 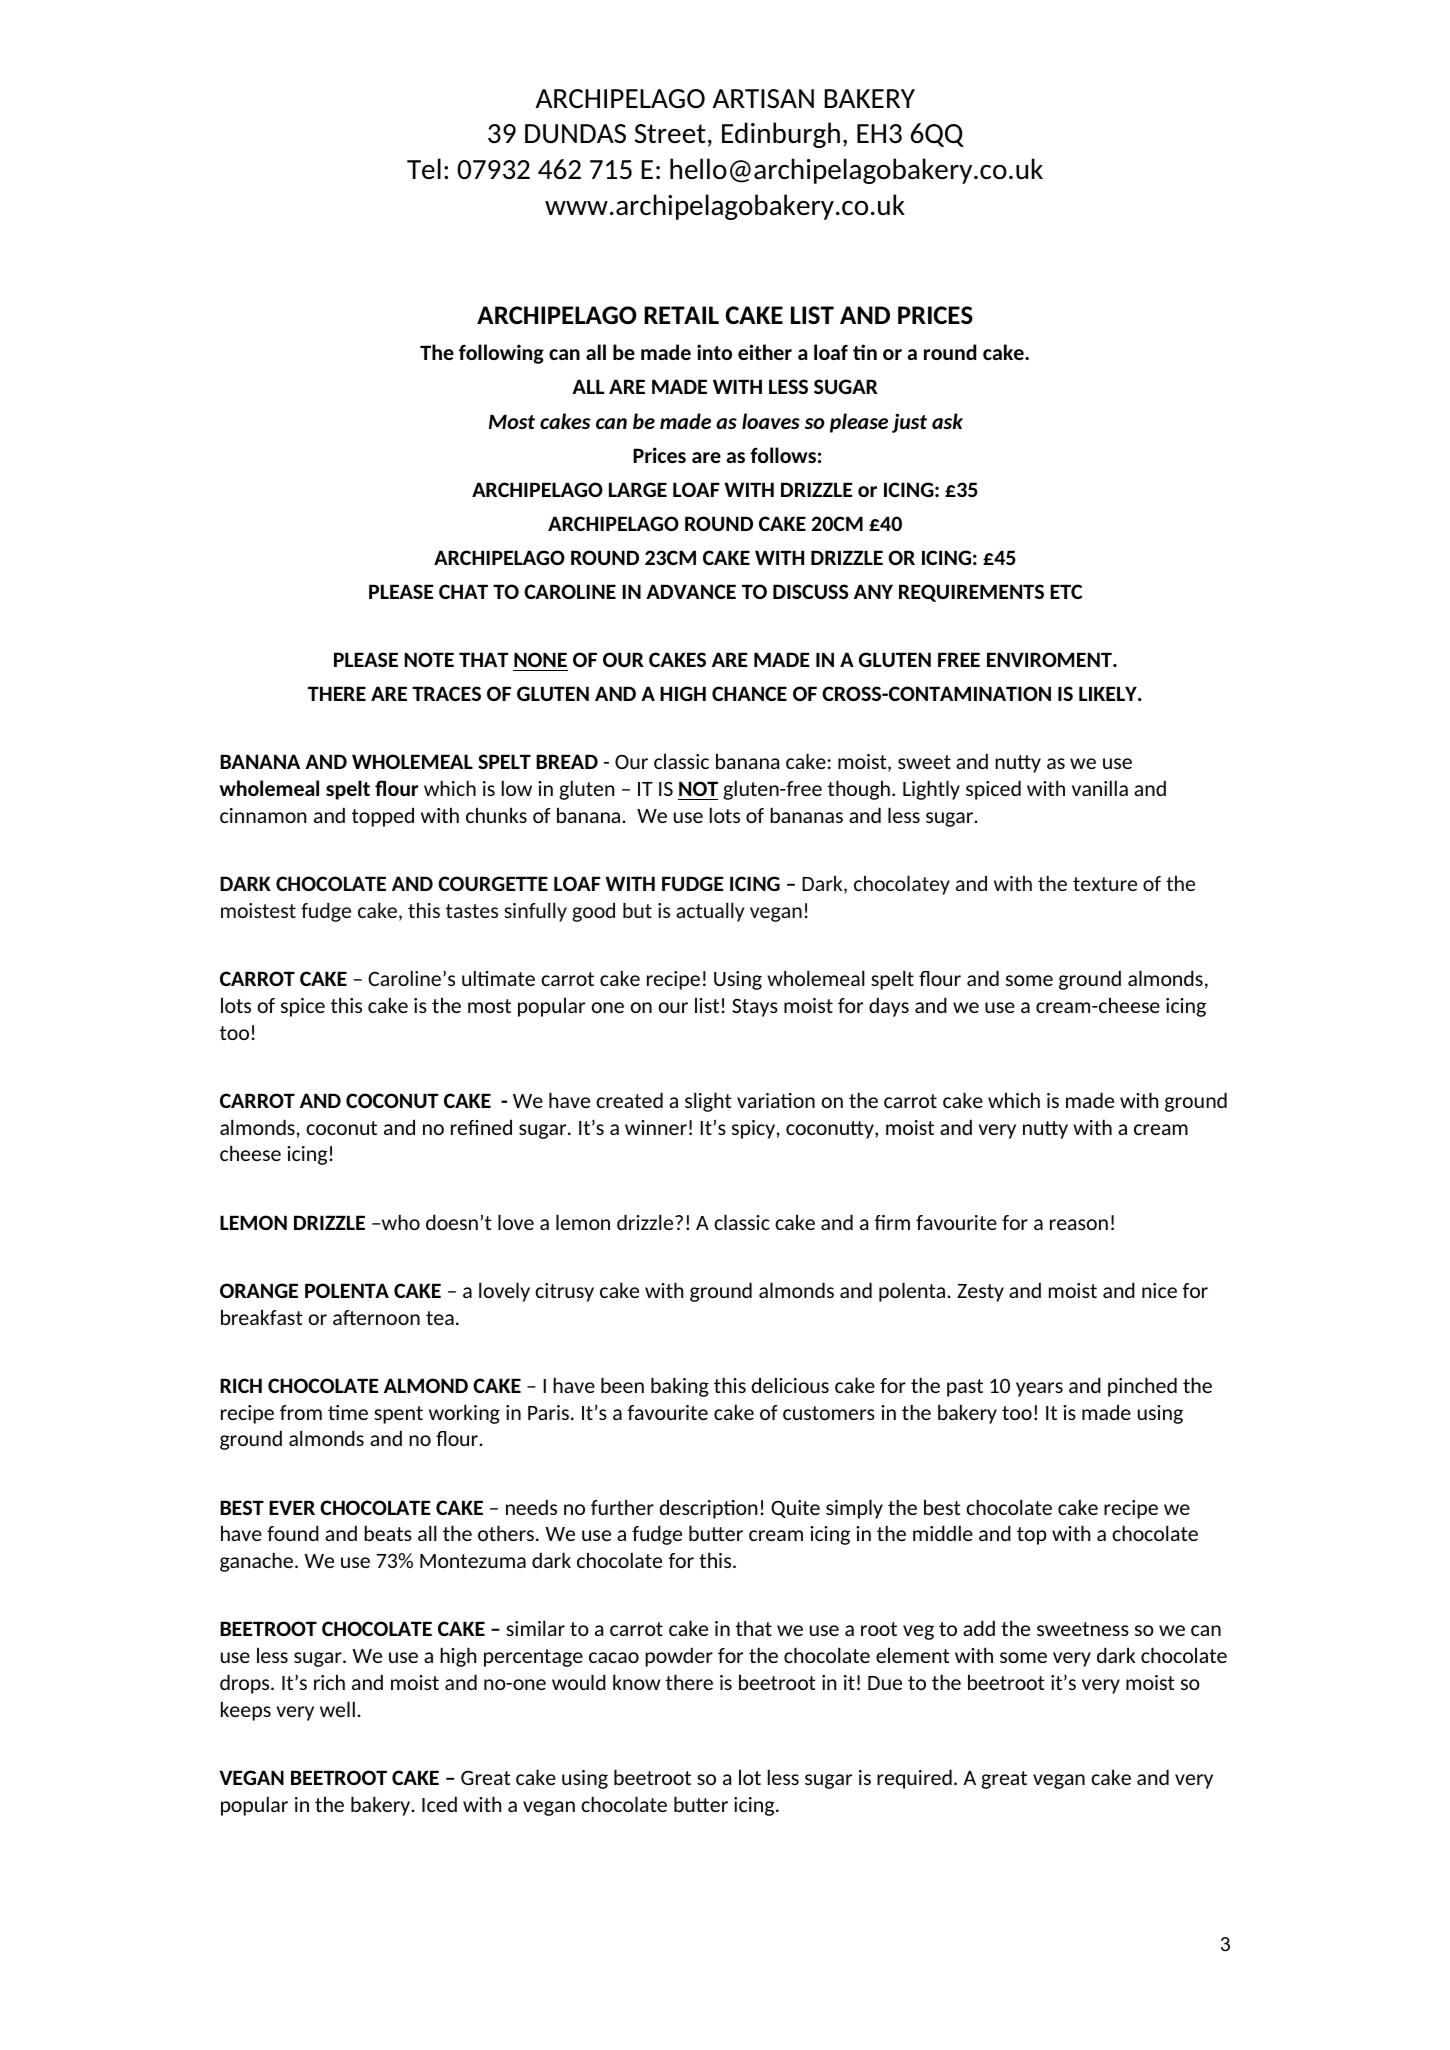 I want to click on actually, so click(x=710, y=912).
